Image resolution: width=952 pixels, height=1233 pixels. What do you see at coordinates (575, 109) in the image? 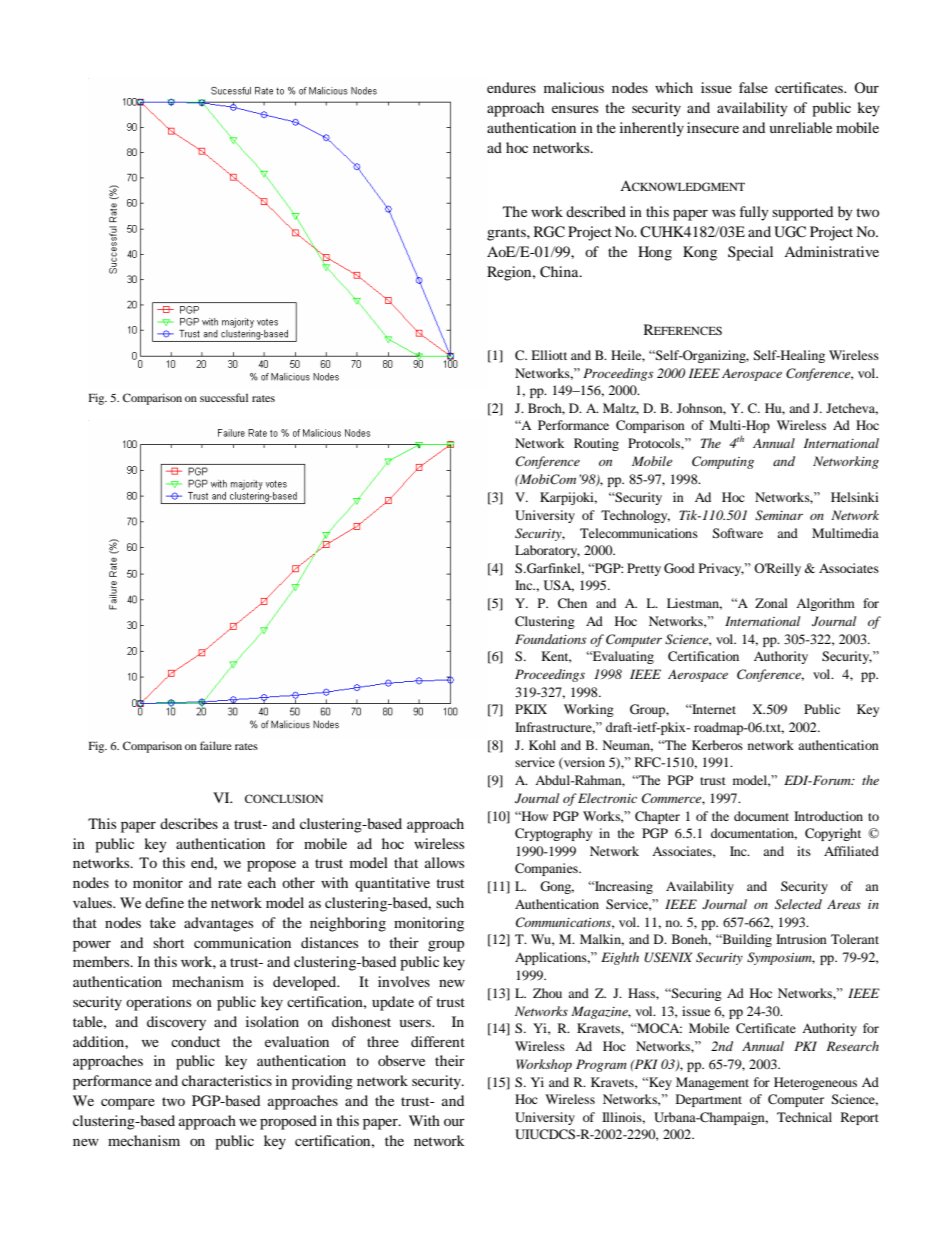
I see `ensures` at bounding box center [575, 109].
